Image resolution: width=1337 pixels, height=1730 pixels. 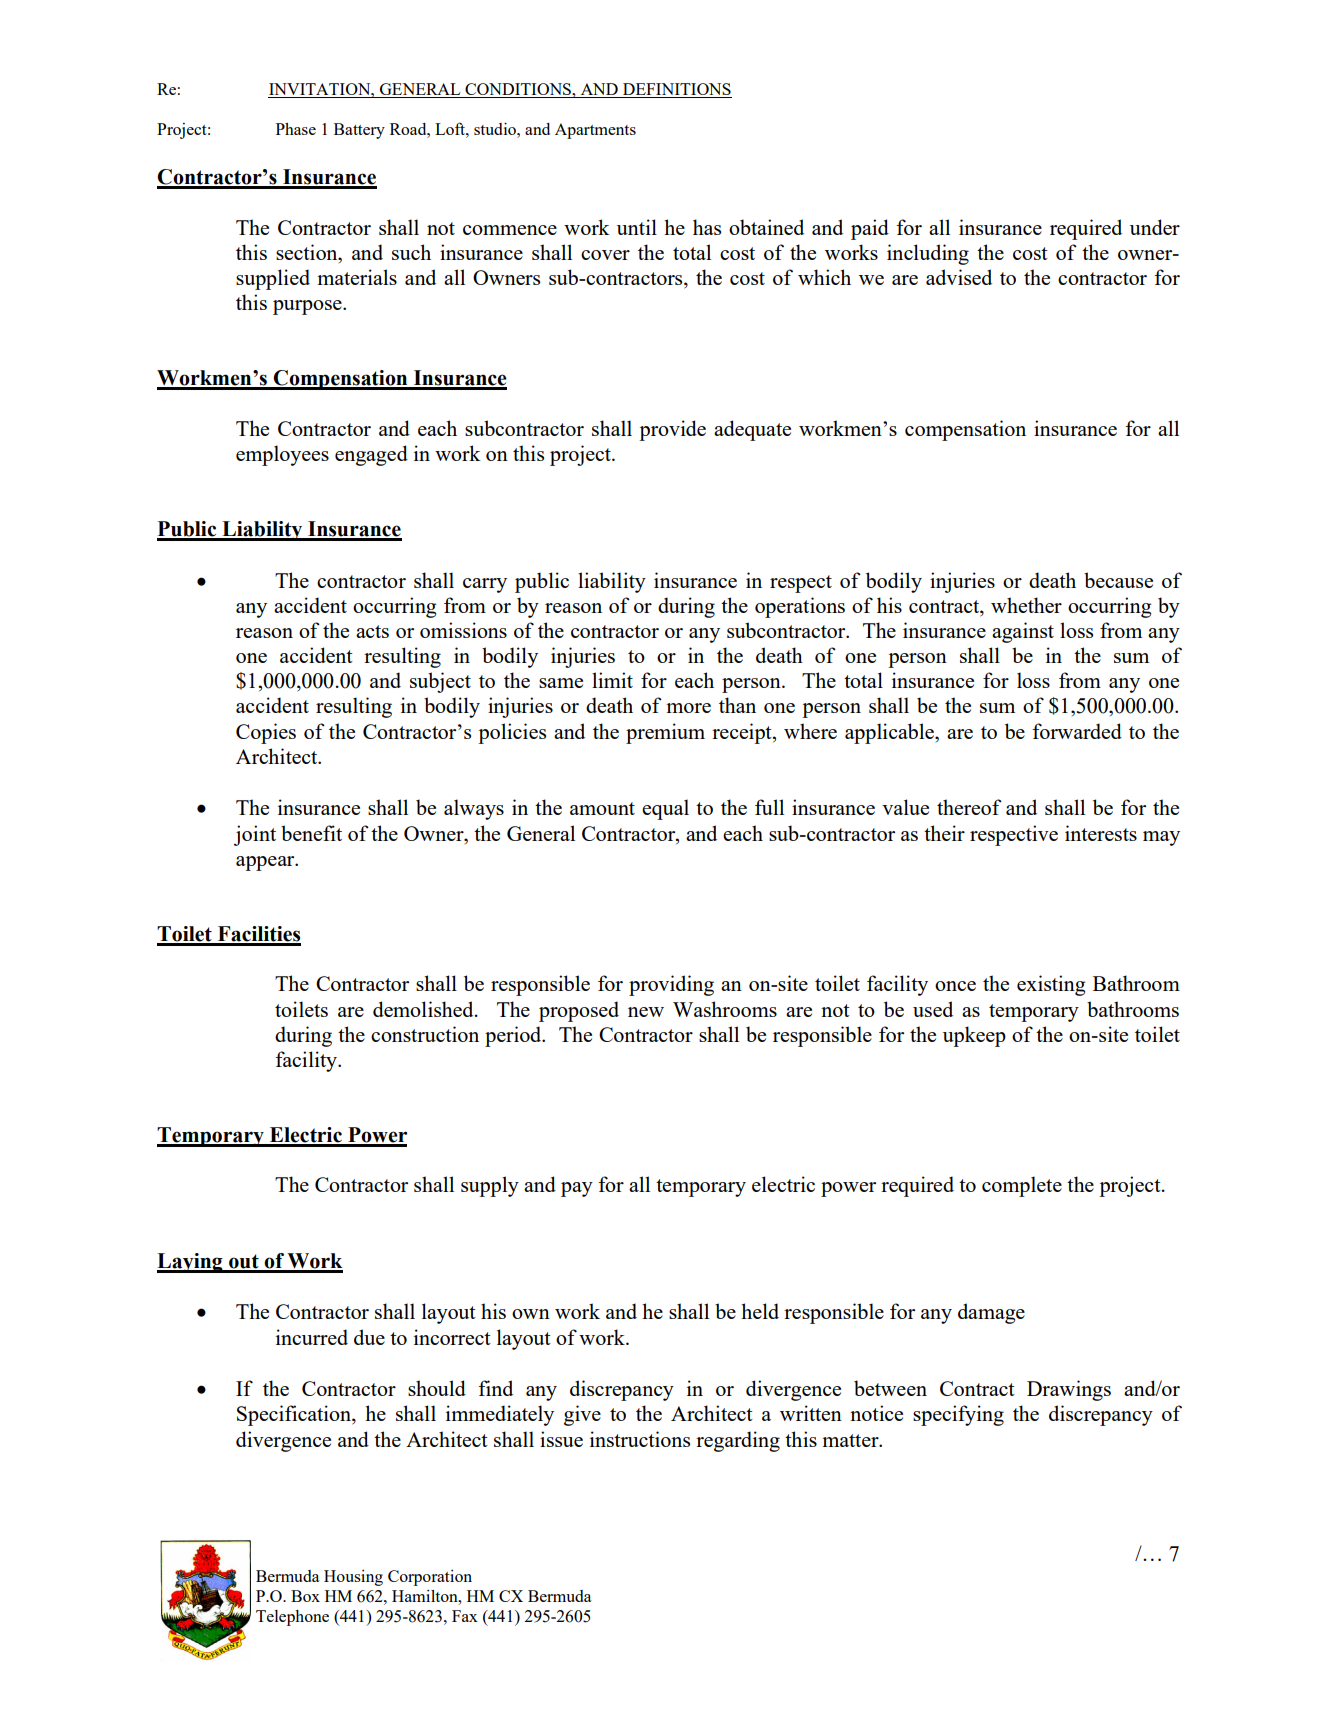 What do you see at coordinates (1155, 227) in the screenshot?
I see `under` at bounding box center [1155, 227].
